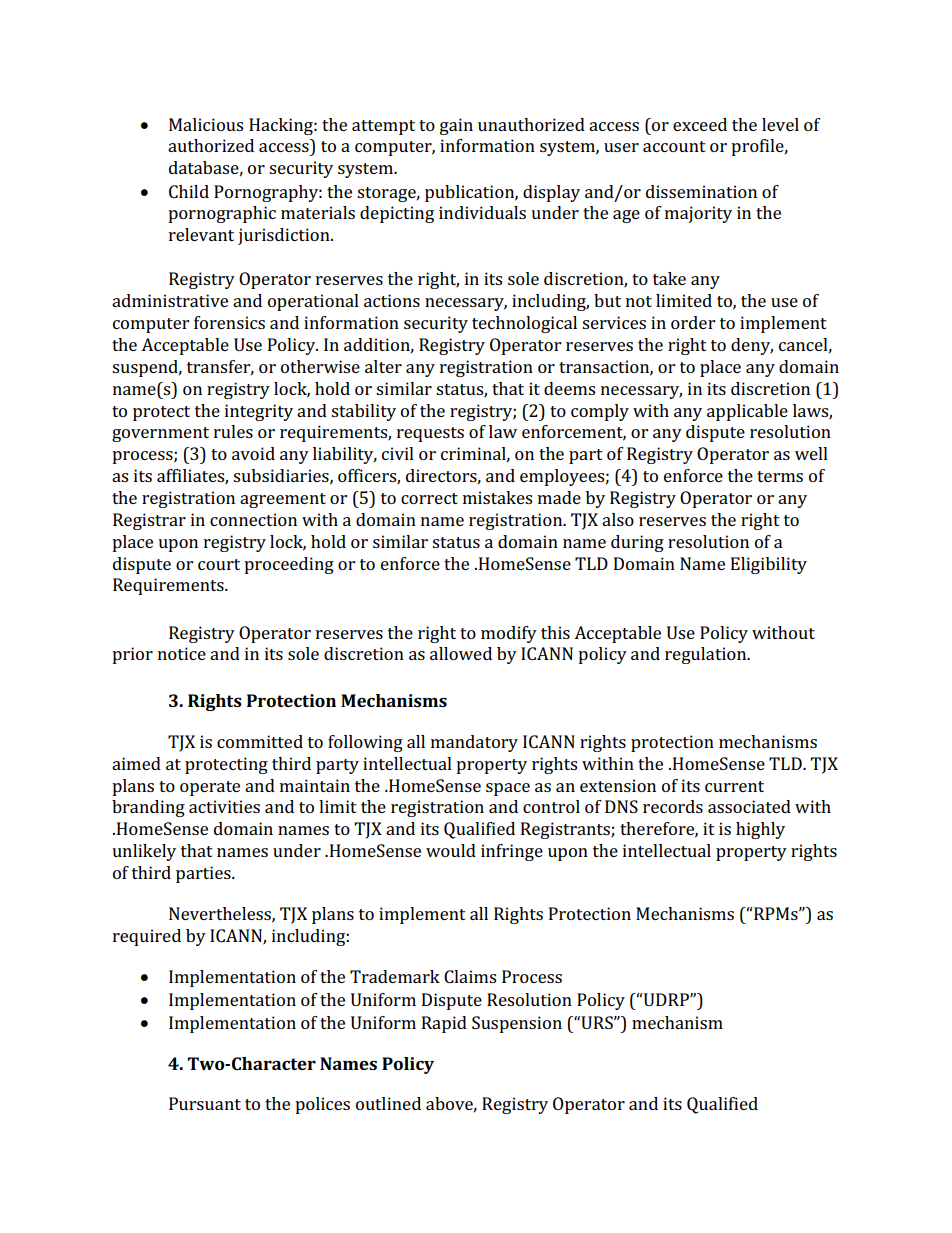 The image size is (952, 1233). What do you see at coordinates (182, 653) in the screenshot?
I see `notice` at bounding box center [182, 653].
